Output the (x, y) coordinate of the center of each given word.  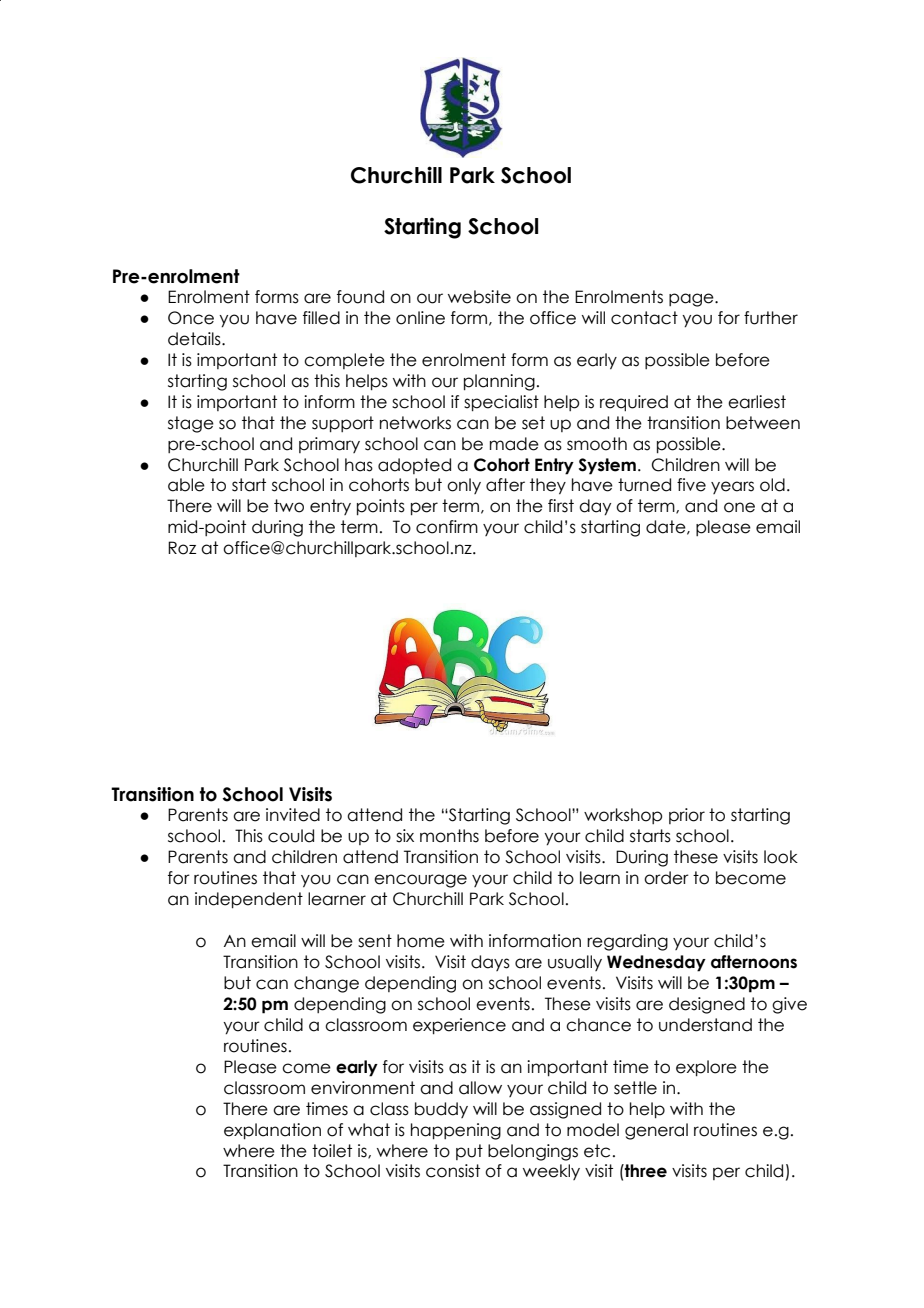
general (656, 1131)
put (469, 1152)
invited (293, 815)
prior (687, 816)
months (449, 836)
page (692, 300)
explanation (272, 1131)
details (195, 339)
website (479, 297)
